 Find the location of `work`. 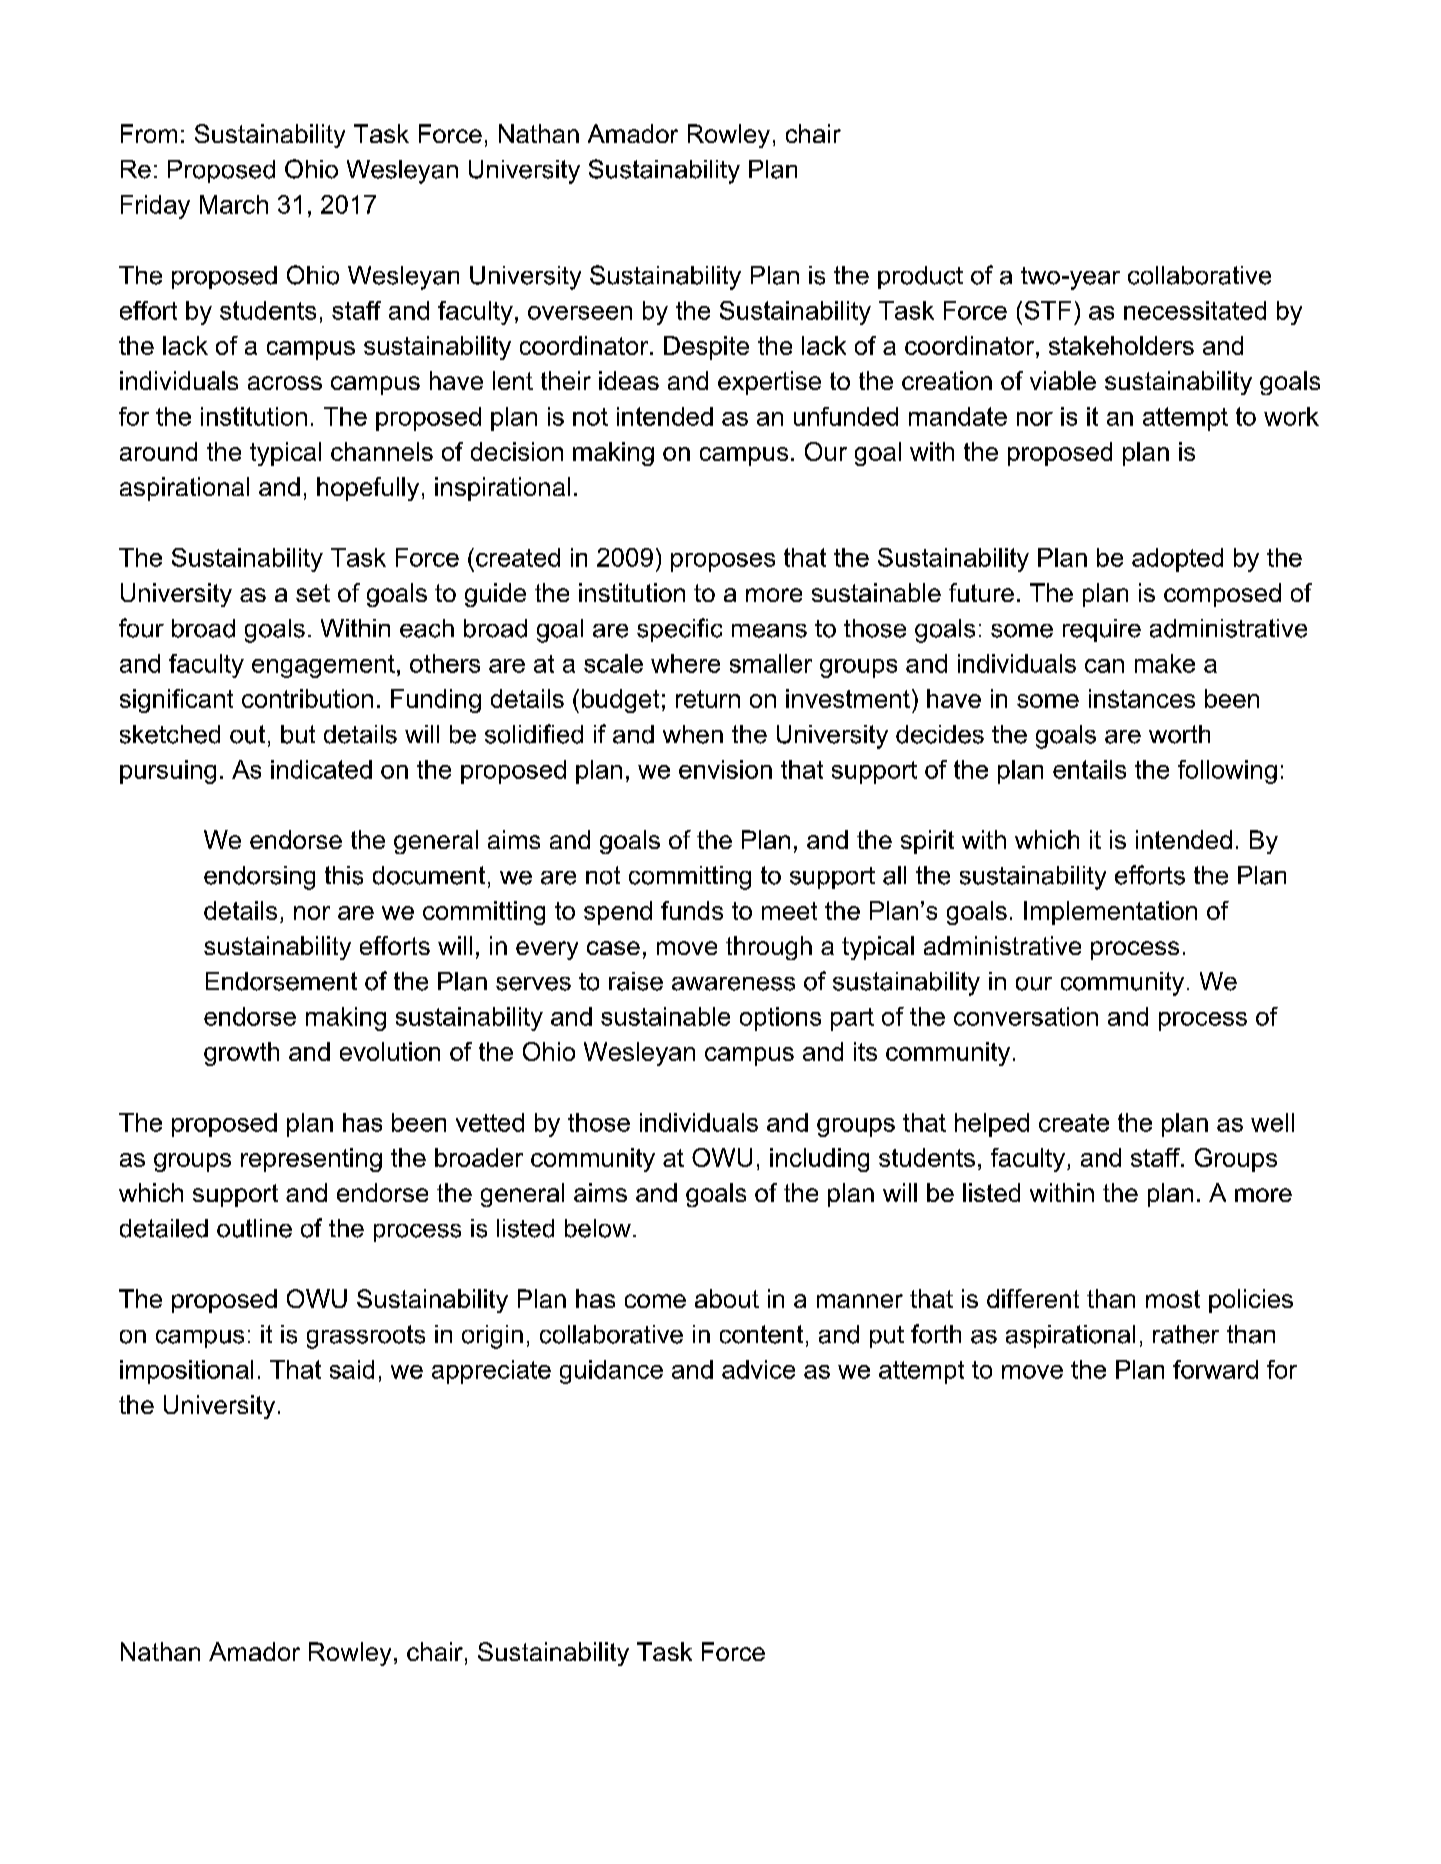

work is located at coordinates (1291, 416).
